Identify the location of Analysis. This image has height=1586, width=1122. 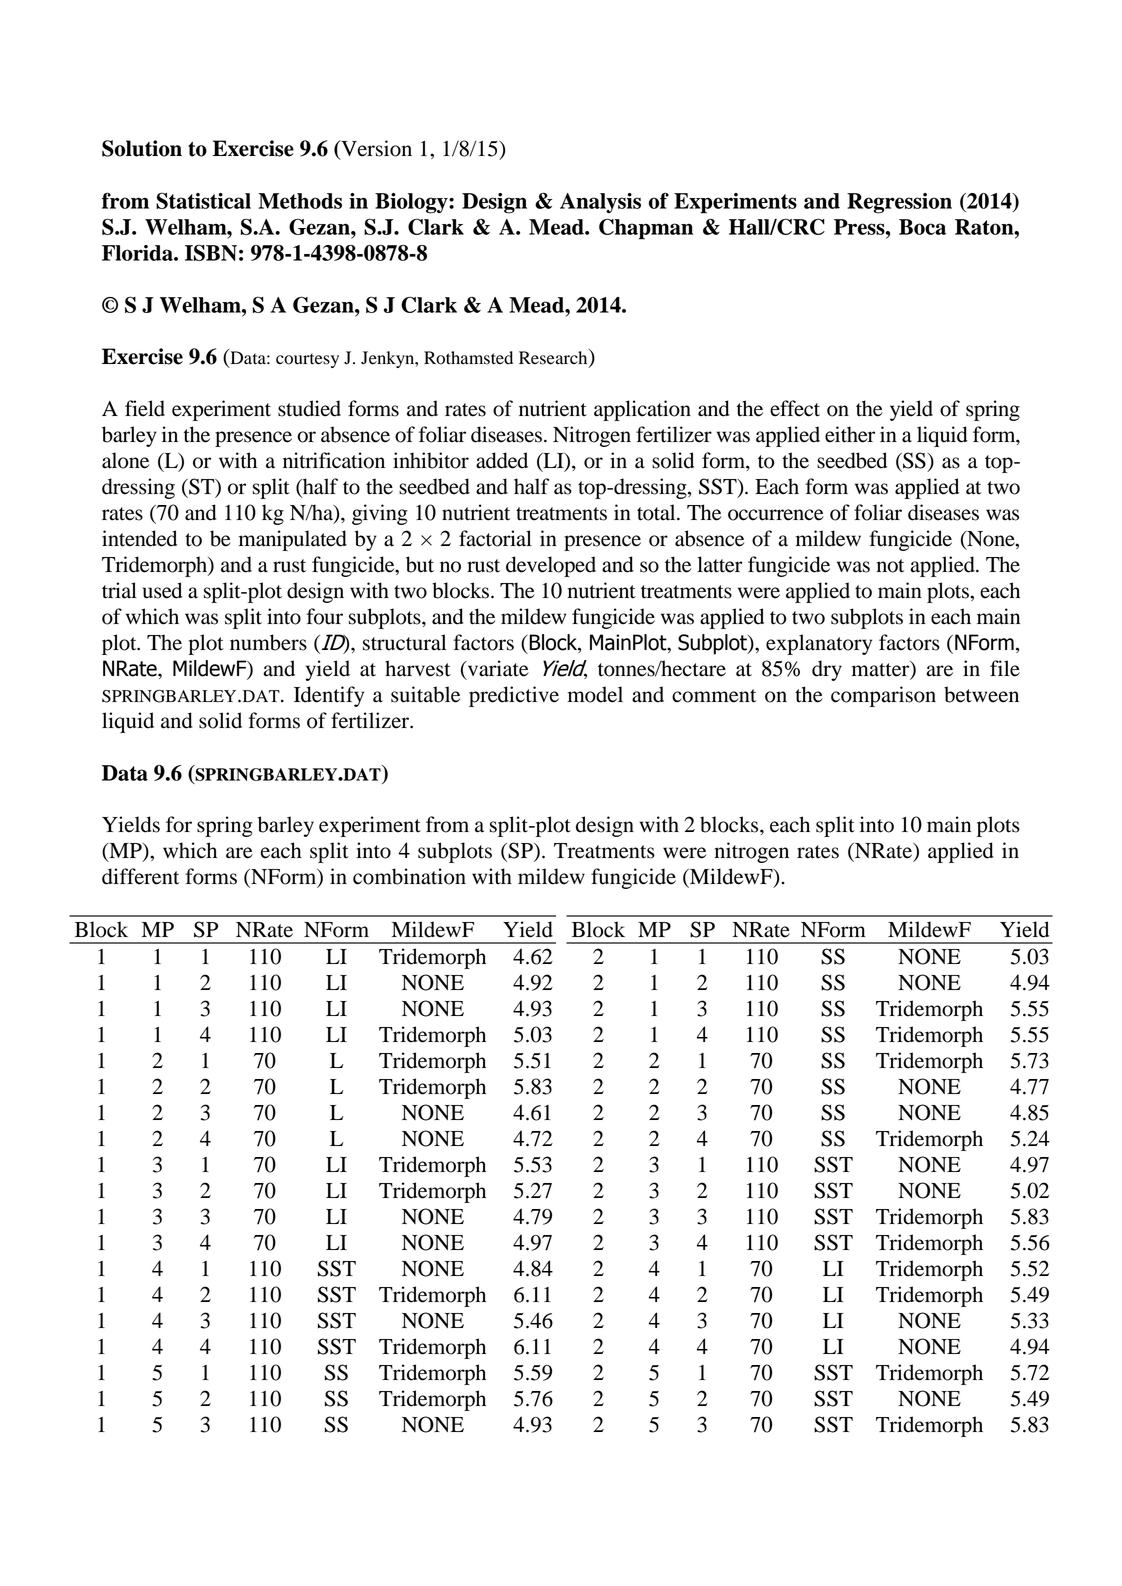
(600, 203).
